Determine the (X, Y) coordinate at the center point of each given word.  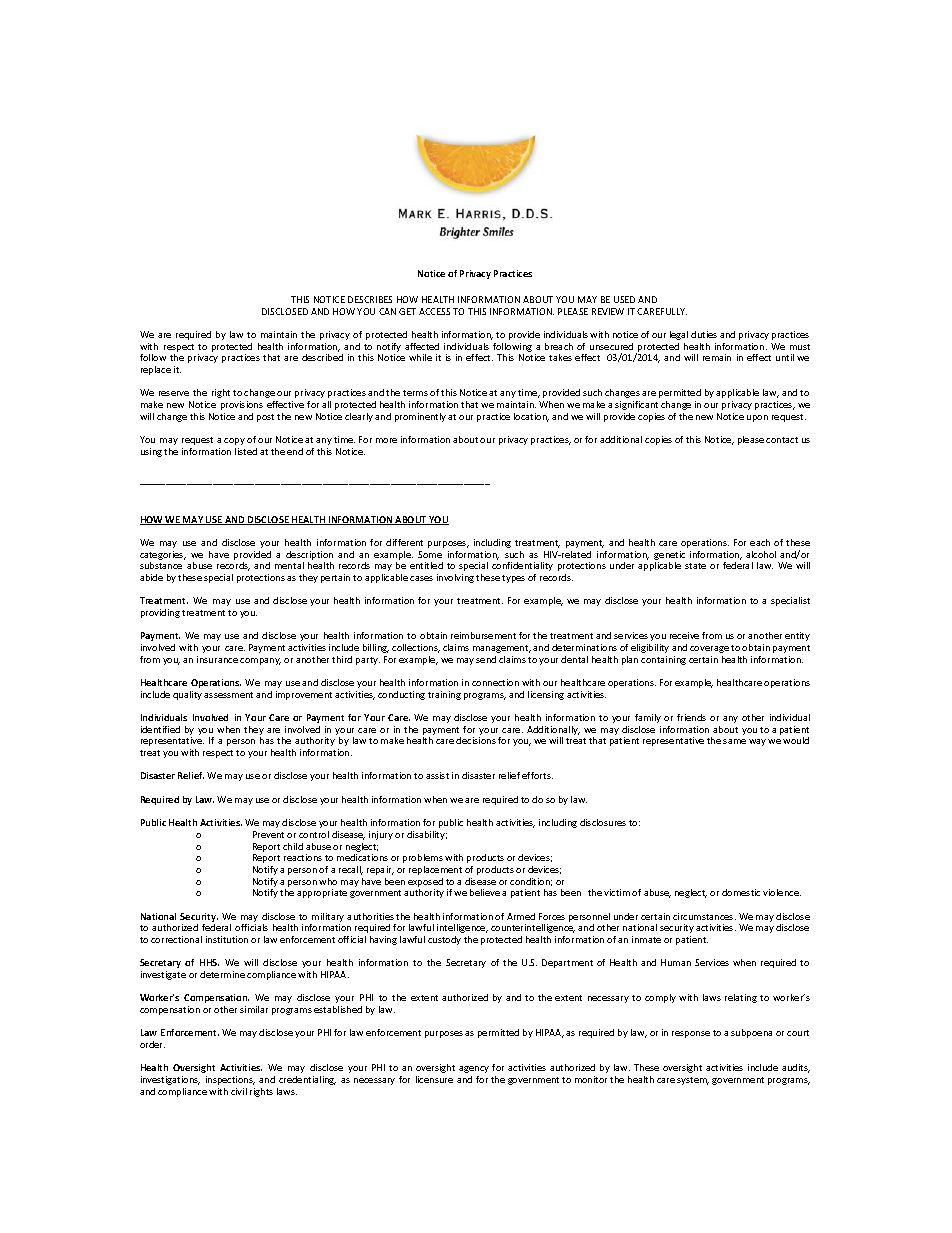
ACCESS (434, 311)
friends (691, 717)
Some (430, 554)
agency (474, 1069)
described (322, 357)
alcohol (761, 554)
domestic (741, 892)
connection (495, 682)
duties (704, 334)
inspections (230, 1080)
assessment (228, 695)
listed (246, 451)
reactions (303, 857)
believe (485, 892)
